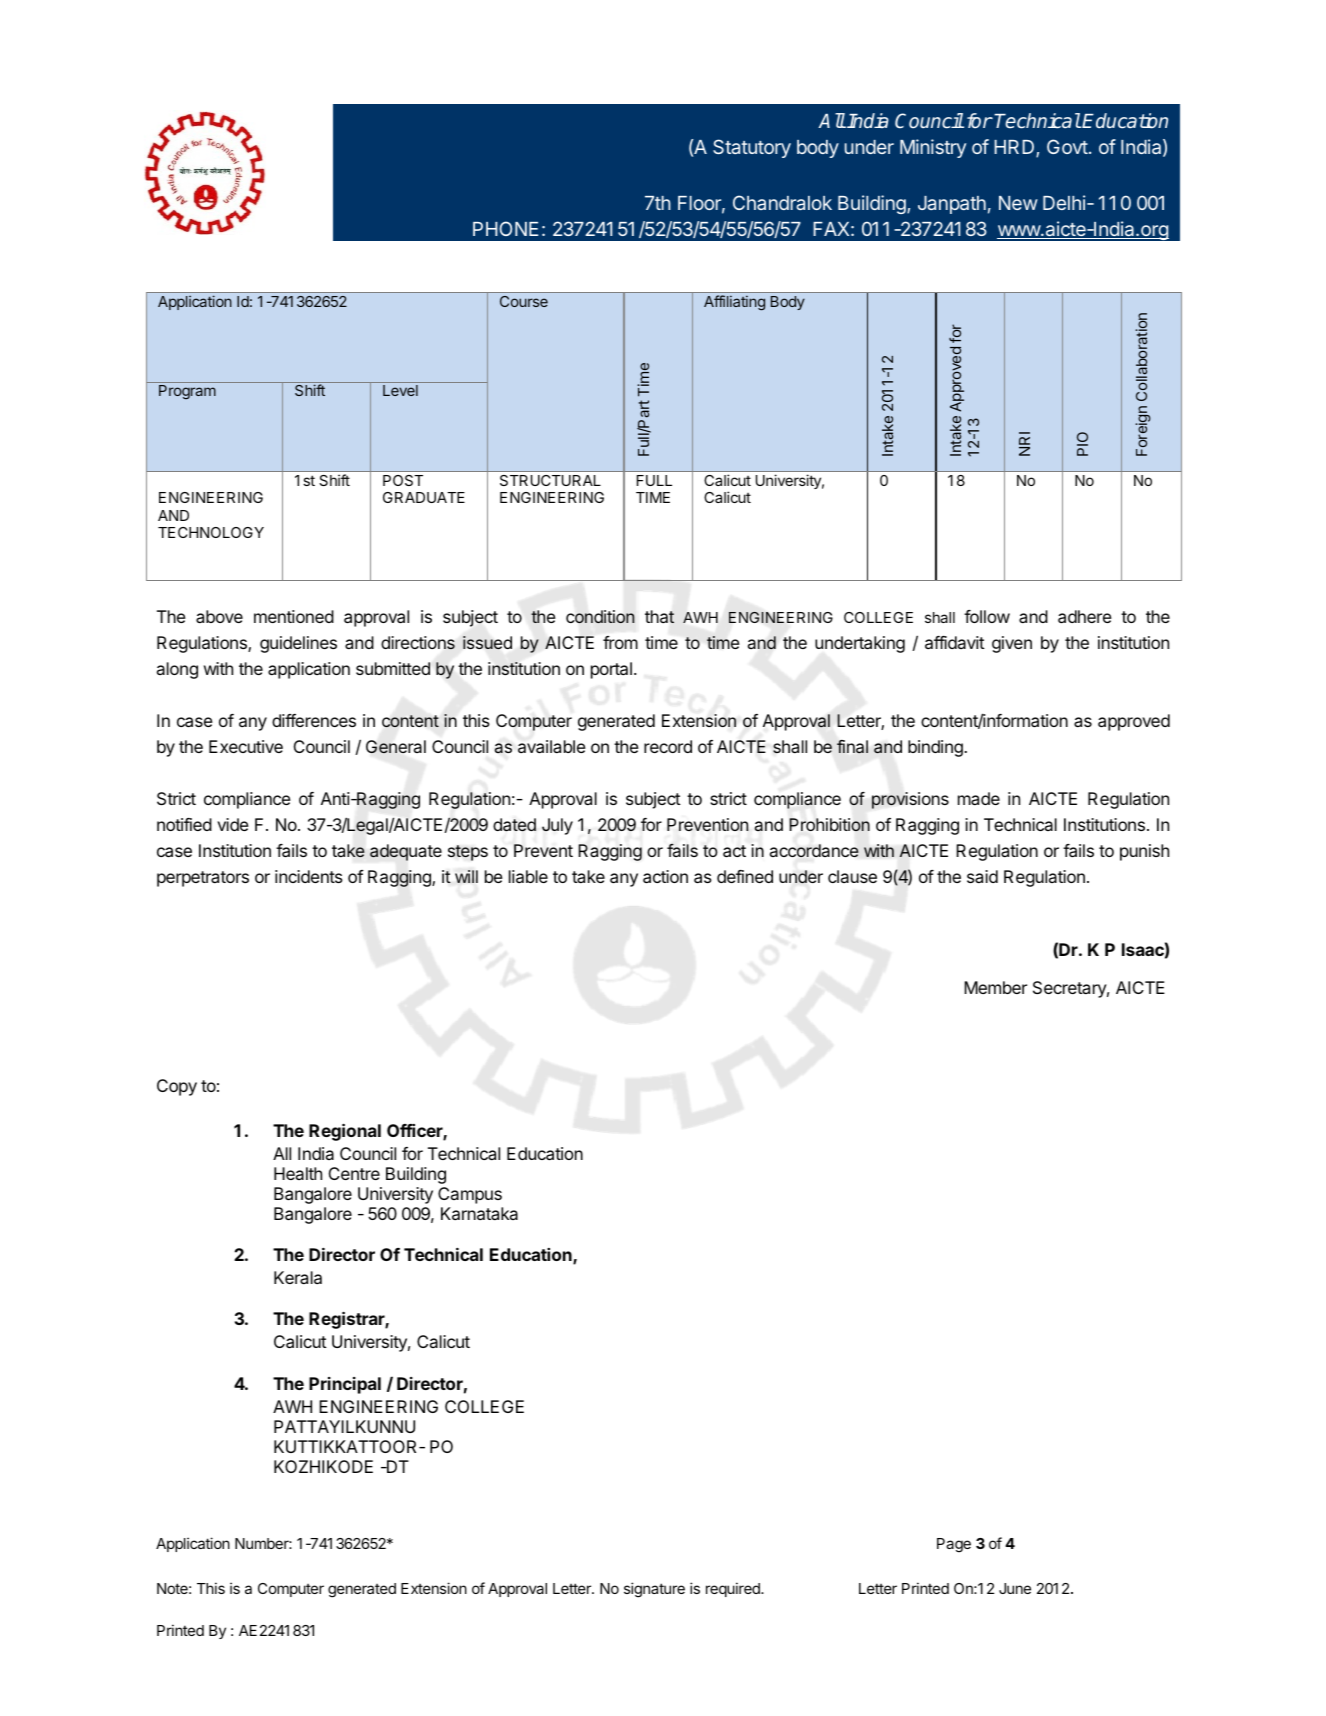 The width and height of the page is (1326, 1716). Describe the element at coordinates (1015, 1588) in the page. I see `June` at that location.
